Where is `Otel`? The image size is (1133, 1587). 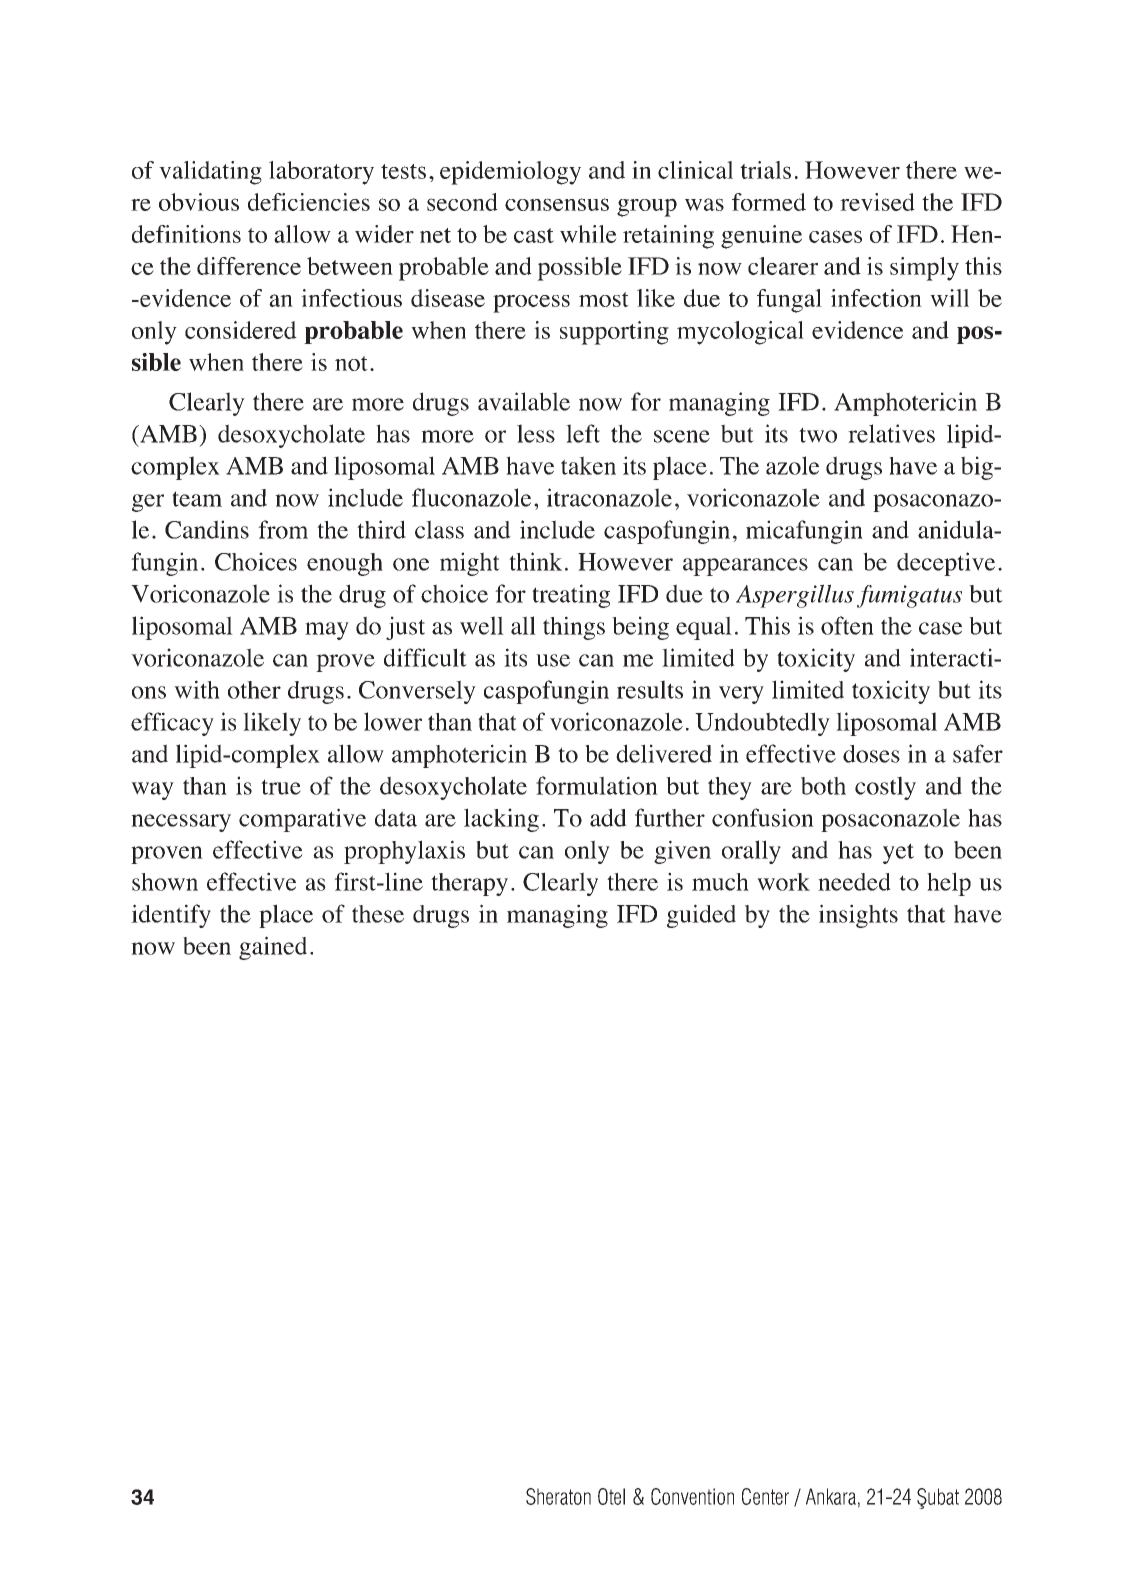 Otel is located at coordinates (611, 1496).
